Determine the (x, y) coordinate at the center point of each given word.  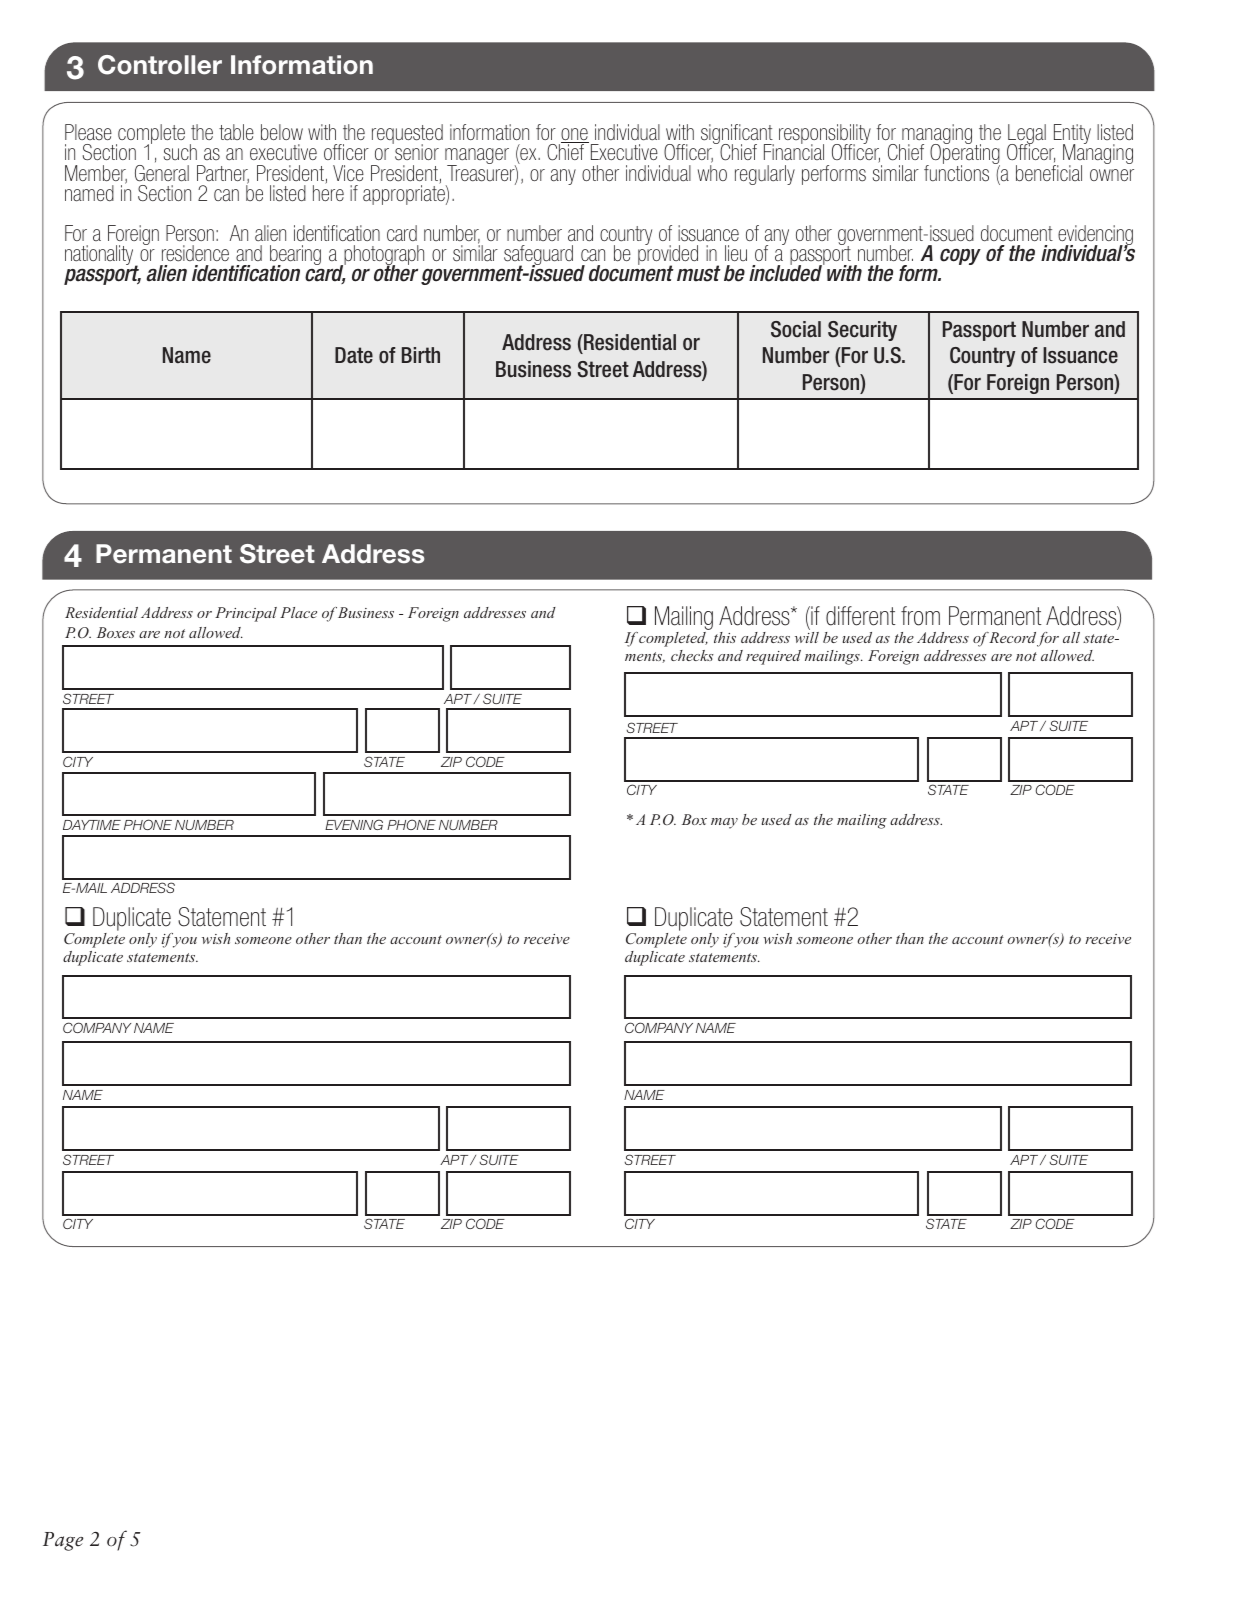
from (920, 616)
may (724, 823)
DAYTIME (92, 825)
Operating (964, 154)
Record (1012, 637)
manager (477, 157)
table (236, 132)
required (773, 657)
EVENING (354, 824)
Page (63, 1541)
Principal (246, 614)
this (725, 637)
